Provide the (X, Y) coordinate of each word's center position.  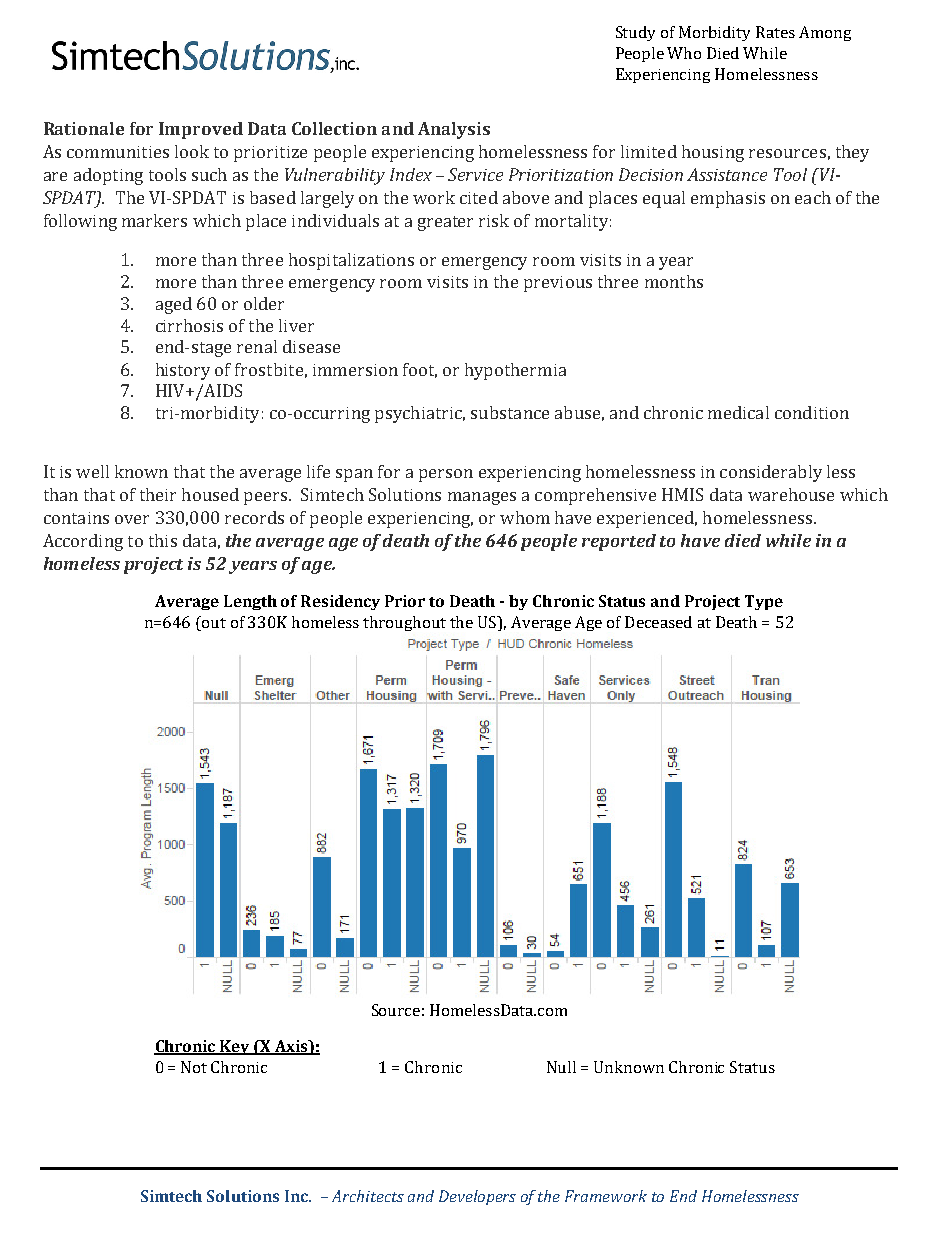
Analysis (454, 130)
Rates (775, 32)
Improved (201, 130)
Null (561, 1067)
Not (194, 1067)
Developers (477, 1197)
